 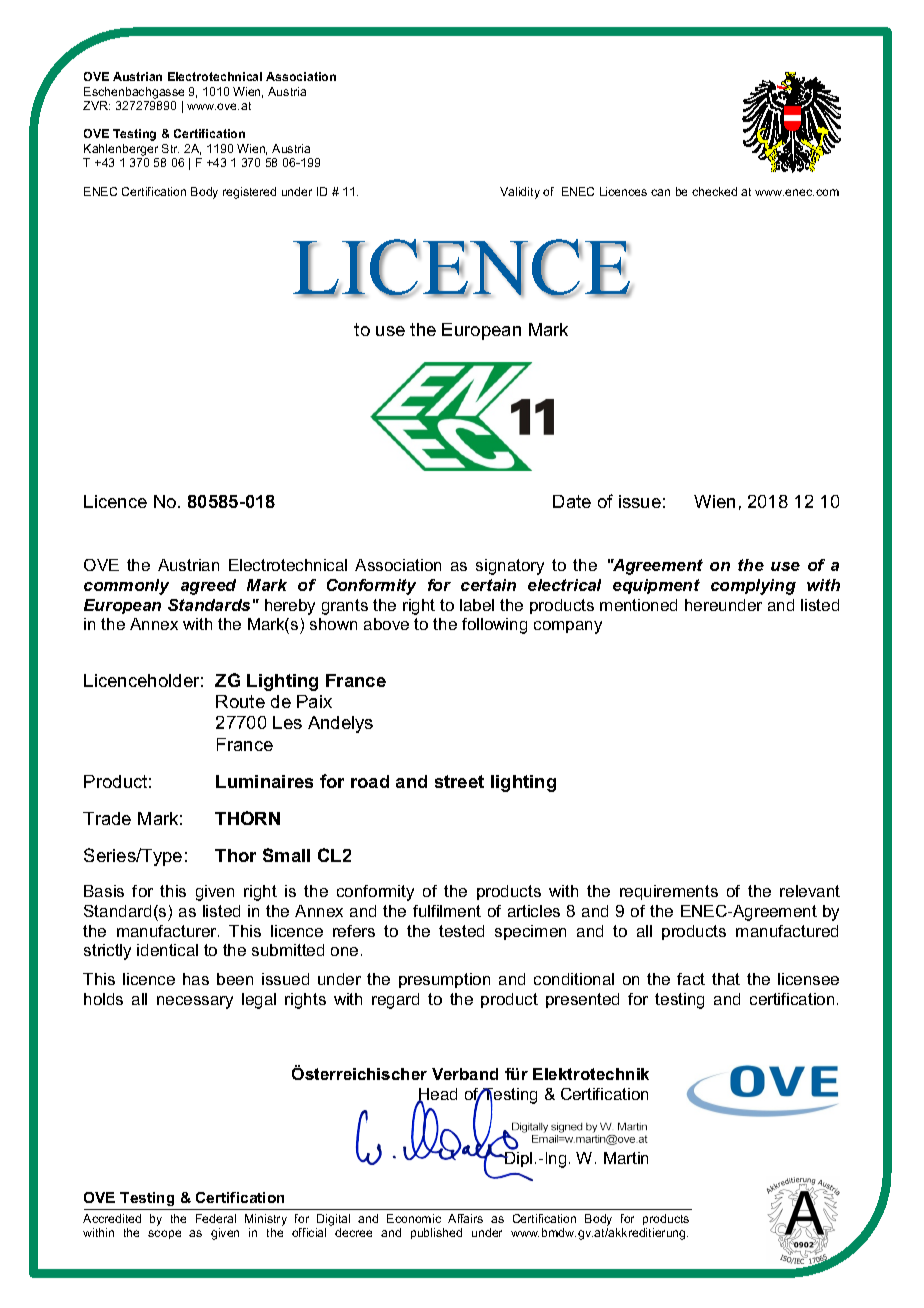 I want to click on checked, so click(x=714, y=191).
